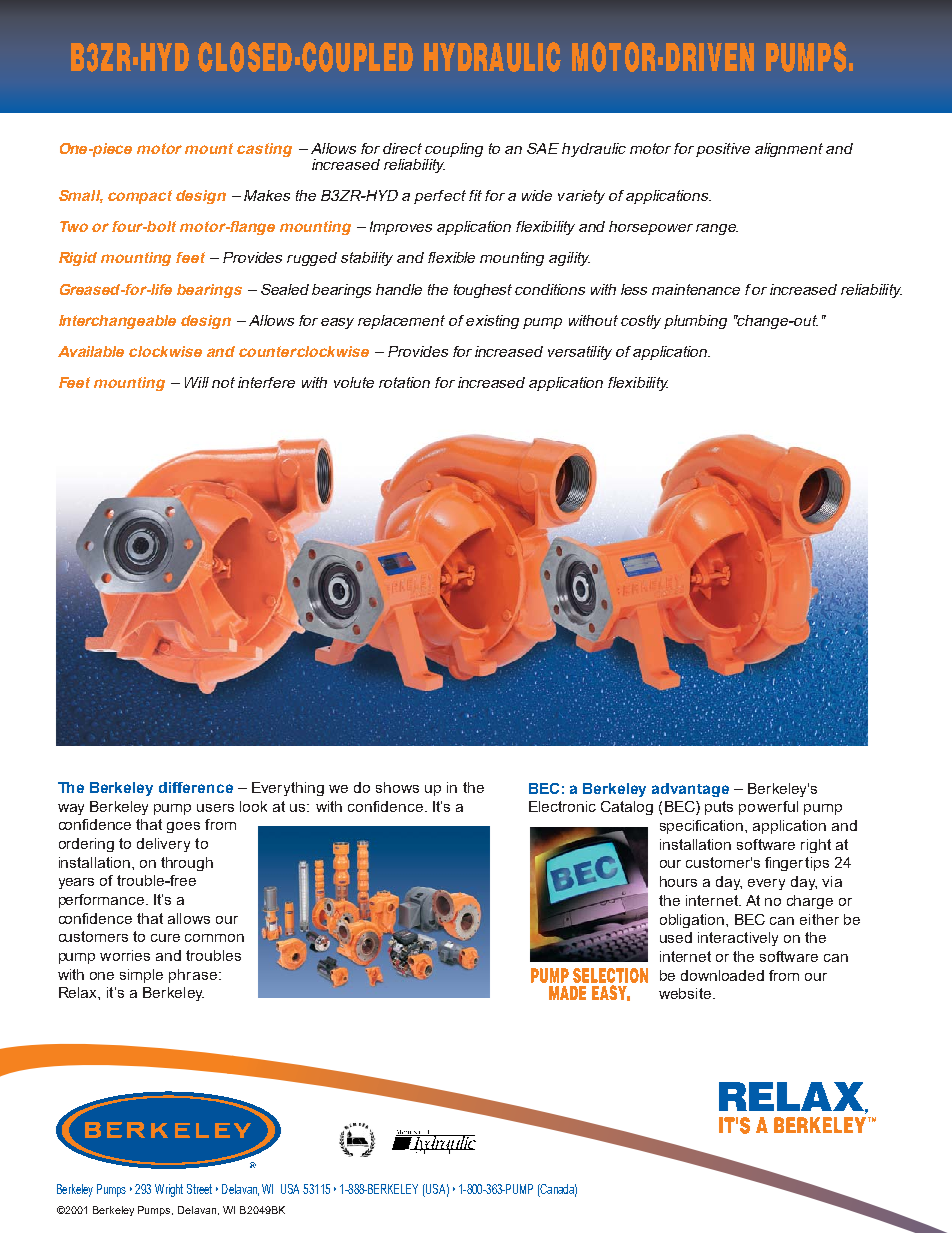  I want to click on difference, so click(196, 787).
